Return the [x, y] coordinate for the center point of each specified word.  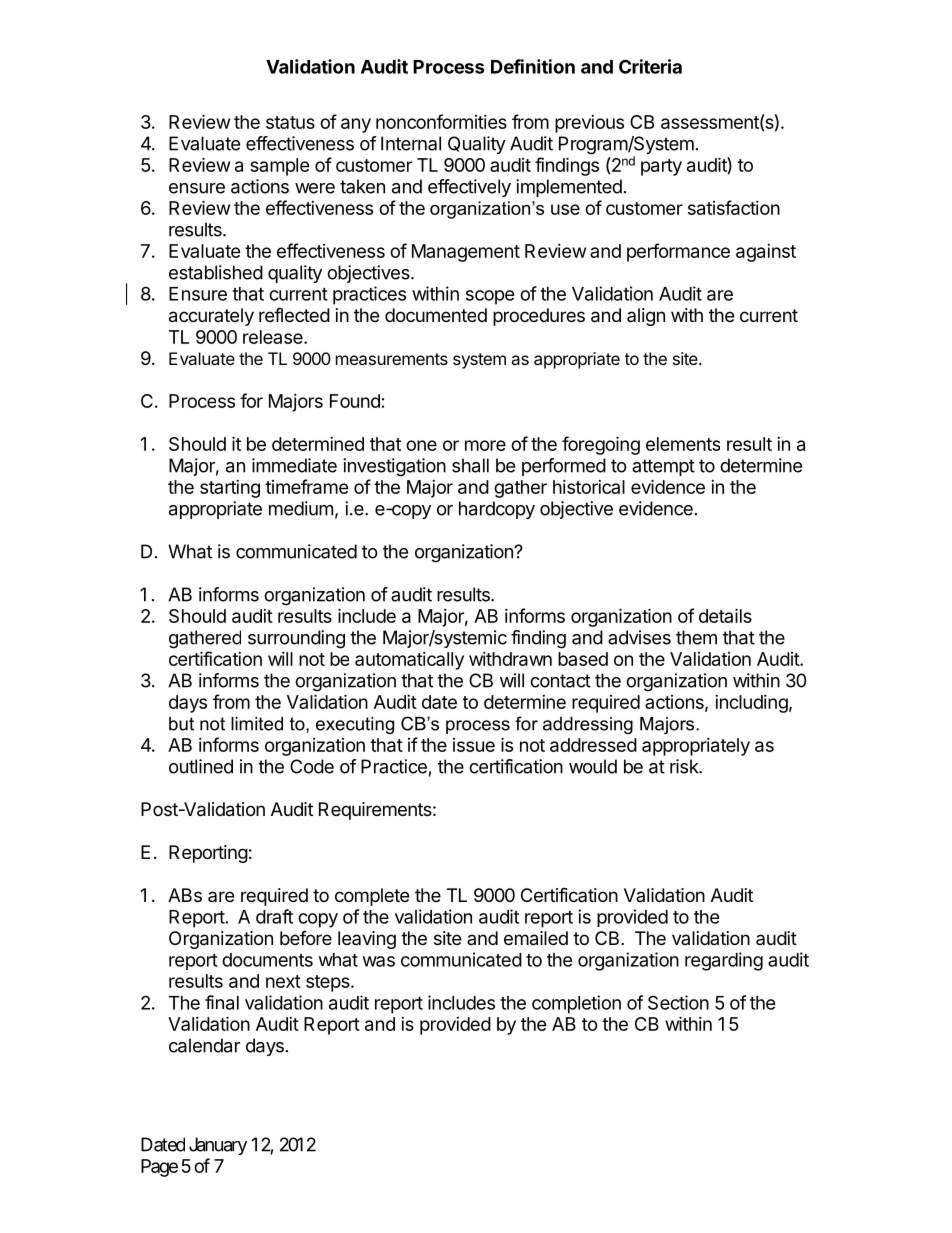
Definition [533, 66]
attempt [663, 467]
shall [470, 465]
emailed [536, 938]
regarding [724, 961]
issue [474, 745]
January [218, 1146]
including [751, 704]
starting [230, 489]
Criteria [650, 66]
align [646, 317]
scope [490, 297]
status [290, 122]
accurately [211, 317]
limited [257, 724]
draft [274, 916]
